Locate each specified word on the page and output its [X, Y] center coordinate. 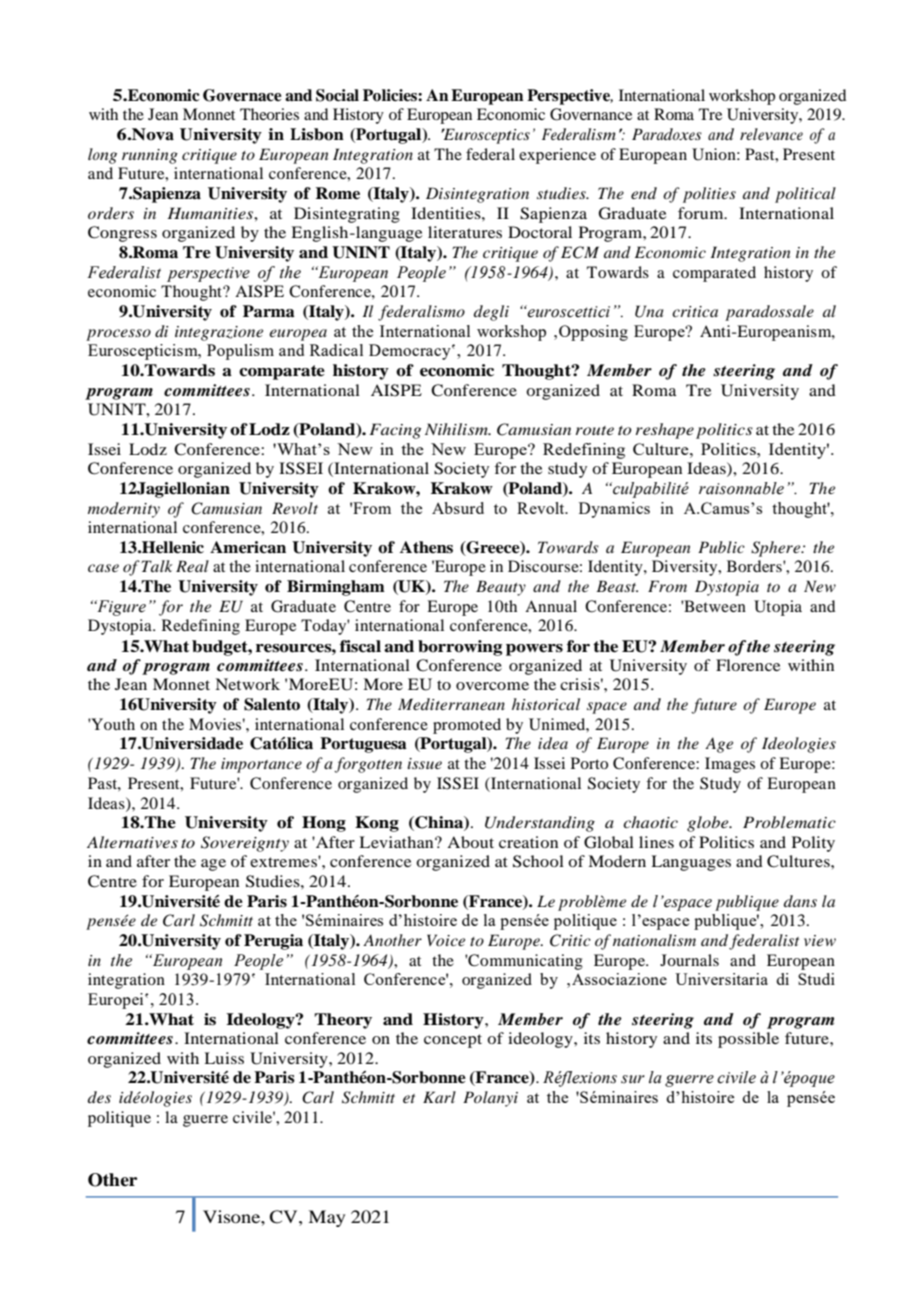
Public [721, 547]
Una [649, 311]
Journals [689, 960]
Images [730, 765]
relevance [771, 134]
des [99, 1097]
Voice [446, 940]
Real [192, 566]
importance [261, 765]
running [150, 156]
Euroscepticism [144, 352]
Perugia [273, 942]
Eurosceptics [485, 136]
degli [491, 313]
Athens [426, 547]
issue [424, 763]
